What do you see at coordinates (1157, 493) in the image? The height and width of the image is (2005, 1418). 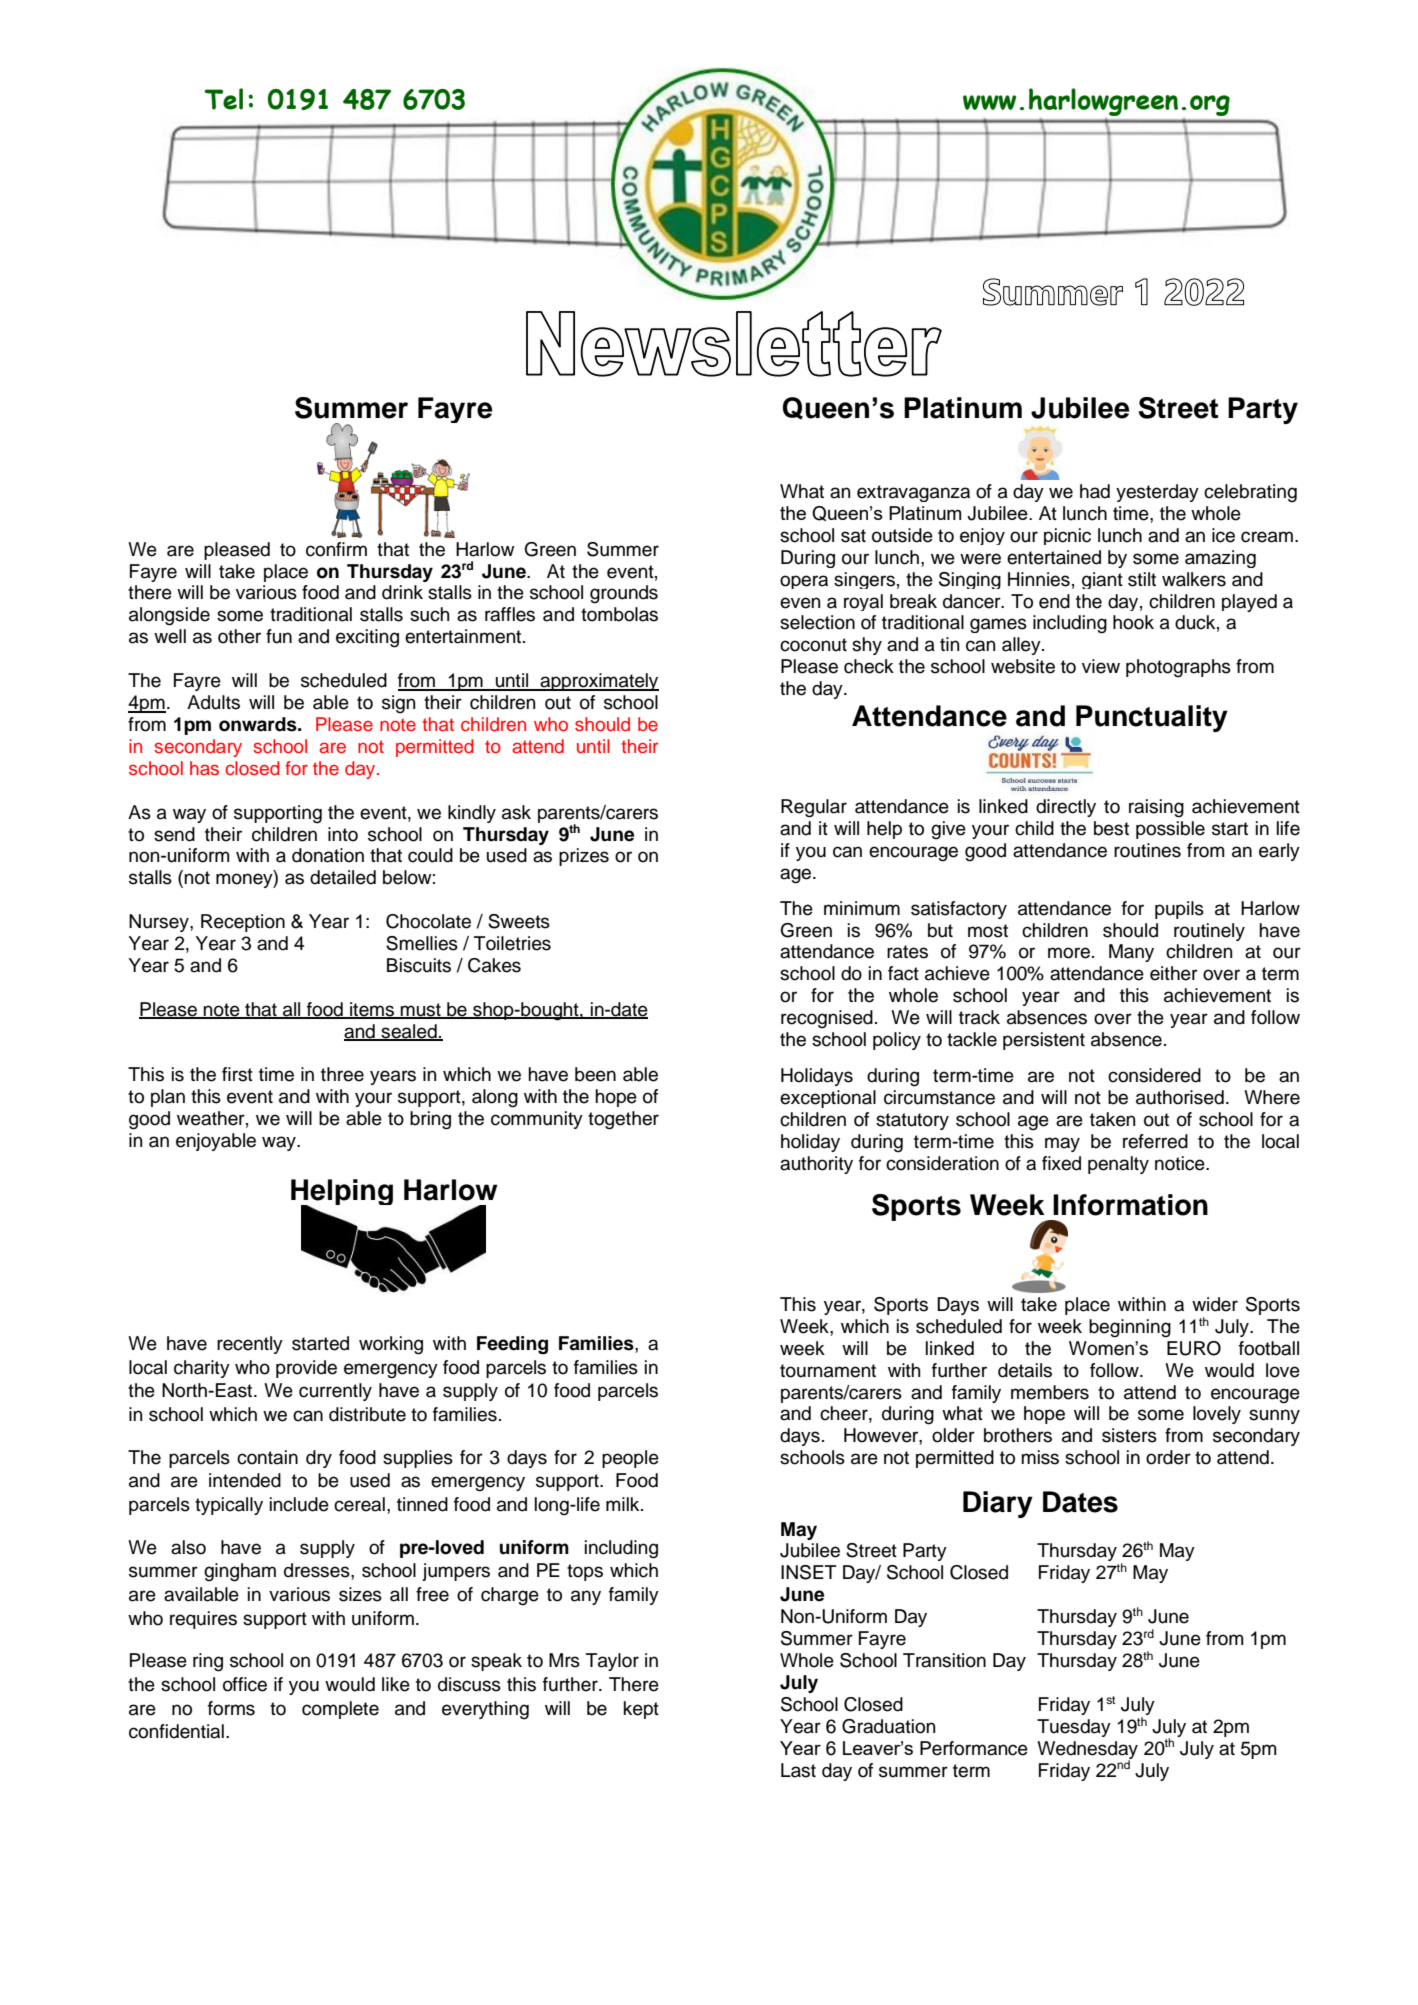 I see `yesterday` at bounding box center [1157, 493].
